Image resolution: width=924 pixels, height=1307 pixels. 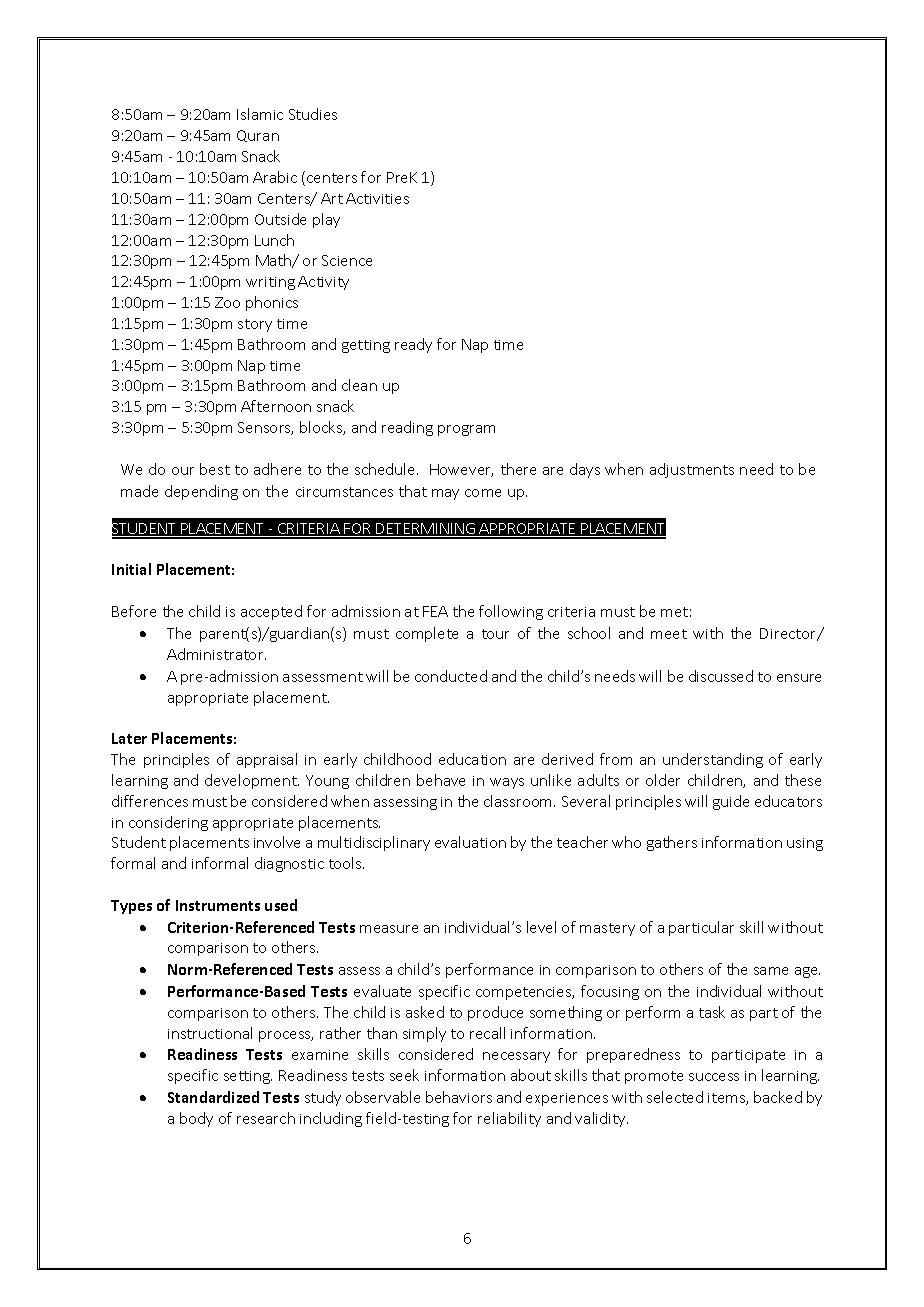 I want to click on Administrator, so click(x=216, y=654).
